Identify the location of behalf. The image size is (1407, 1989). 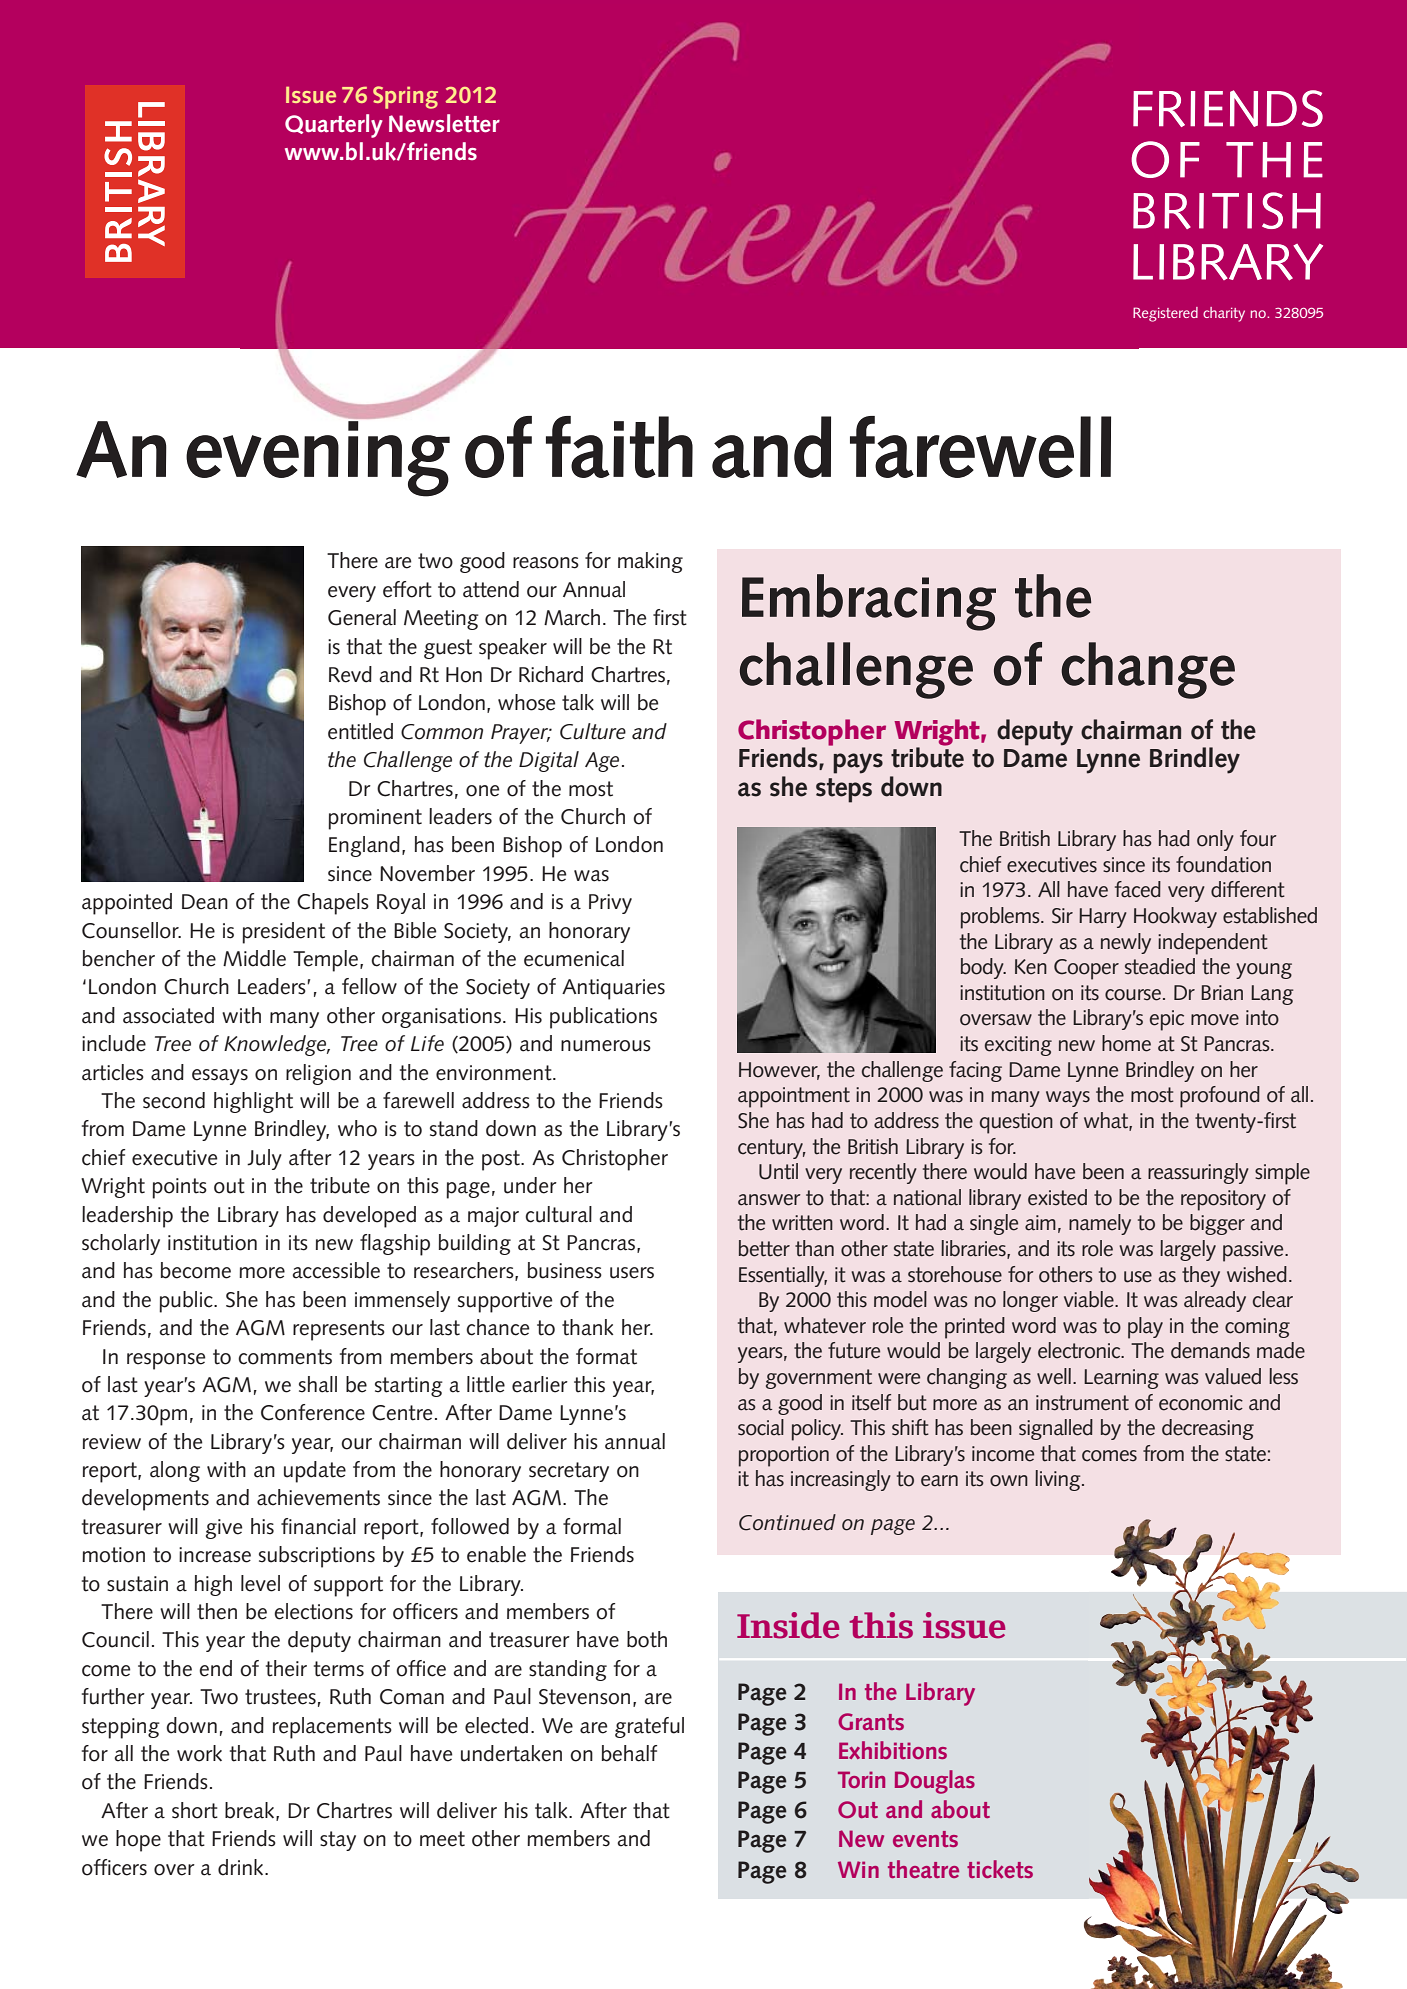
(629, 1753).
